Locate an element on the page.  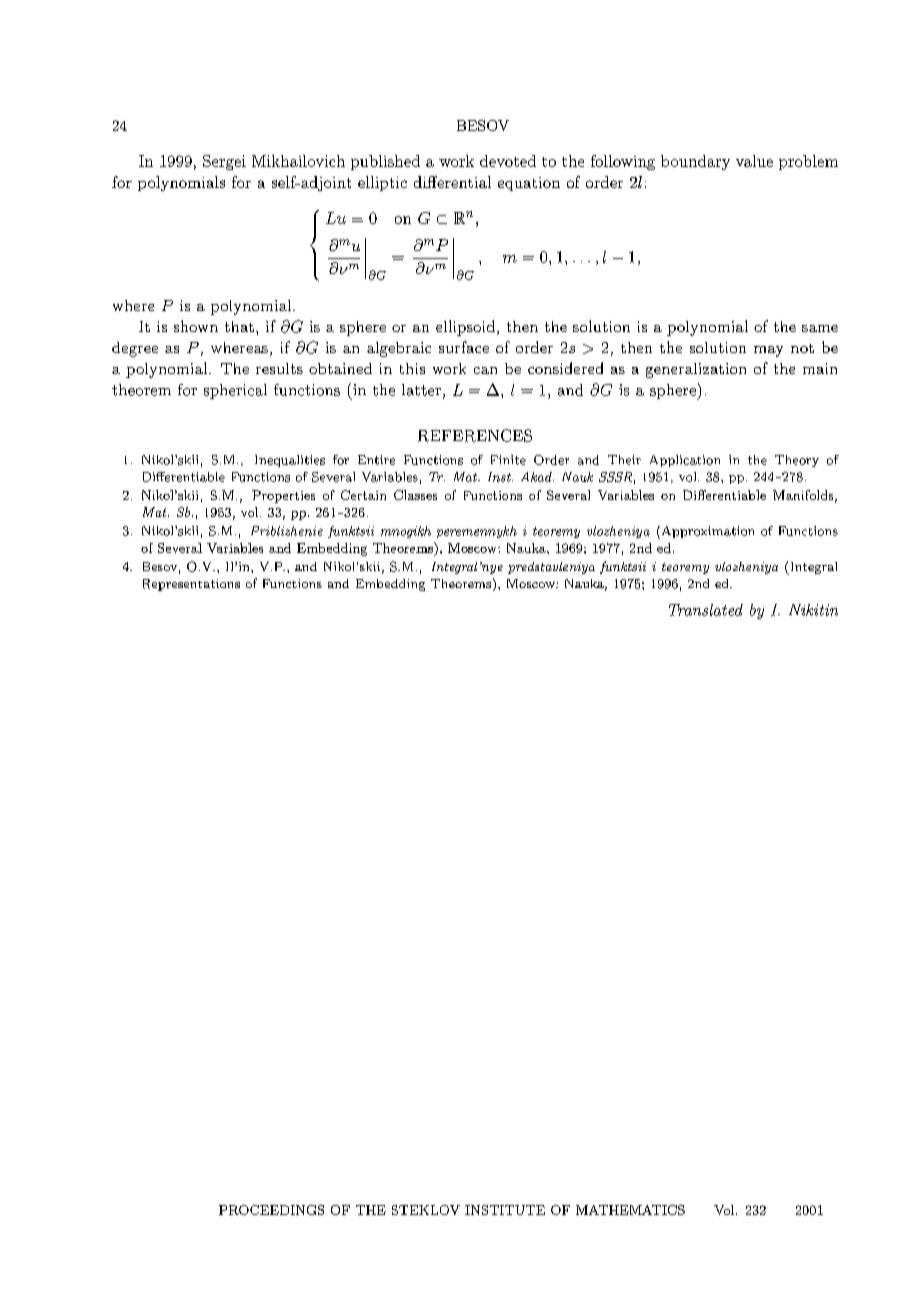
differential is located at coordinates (452, 182).
